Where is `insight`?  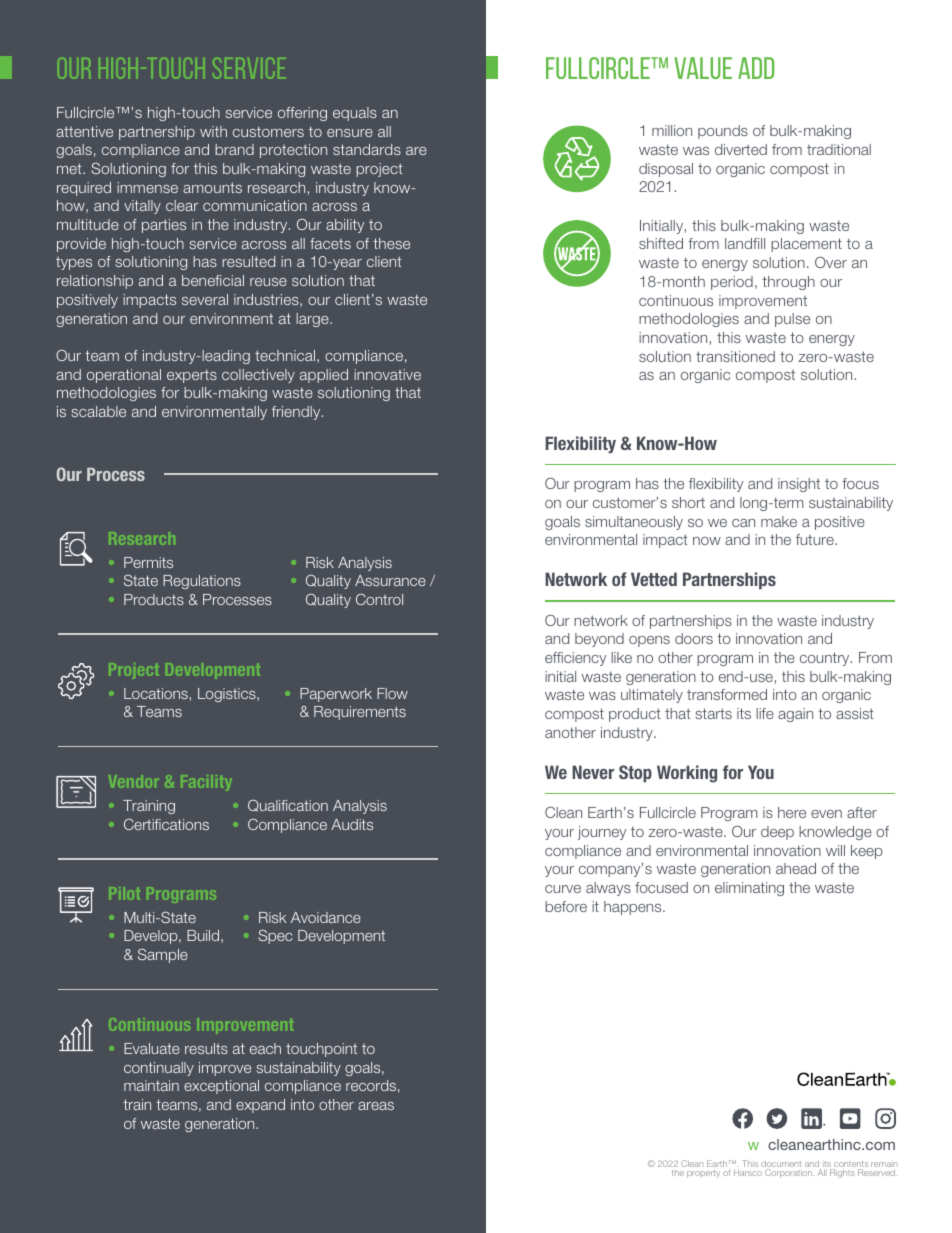 insight is located at coordinates (799, 485).
